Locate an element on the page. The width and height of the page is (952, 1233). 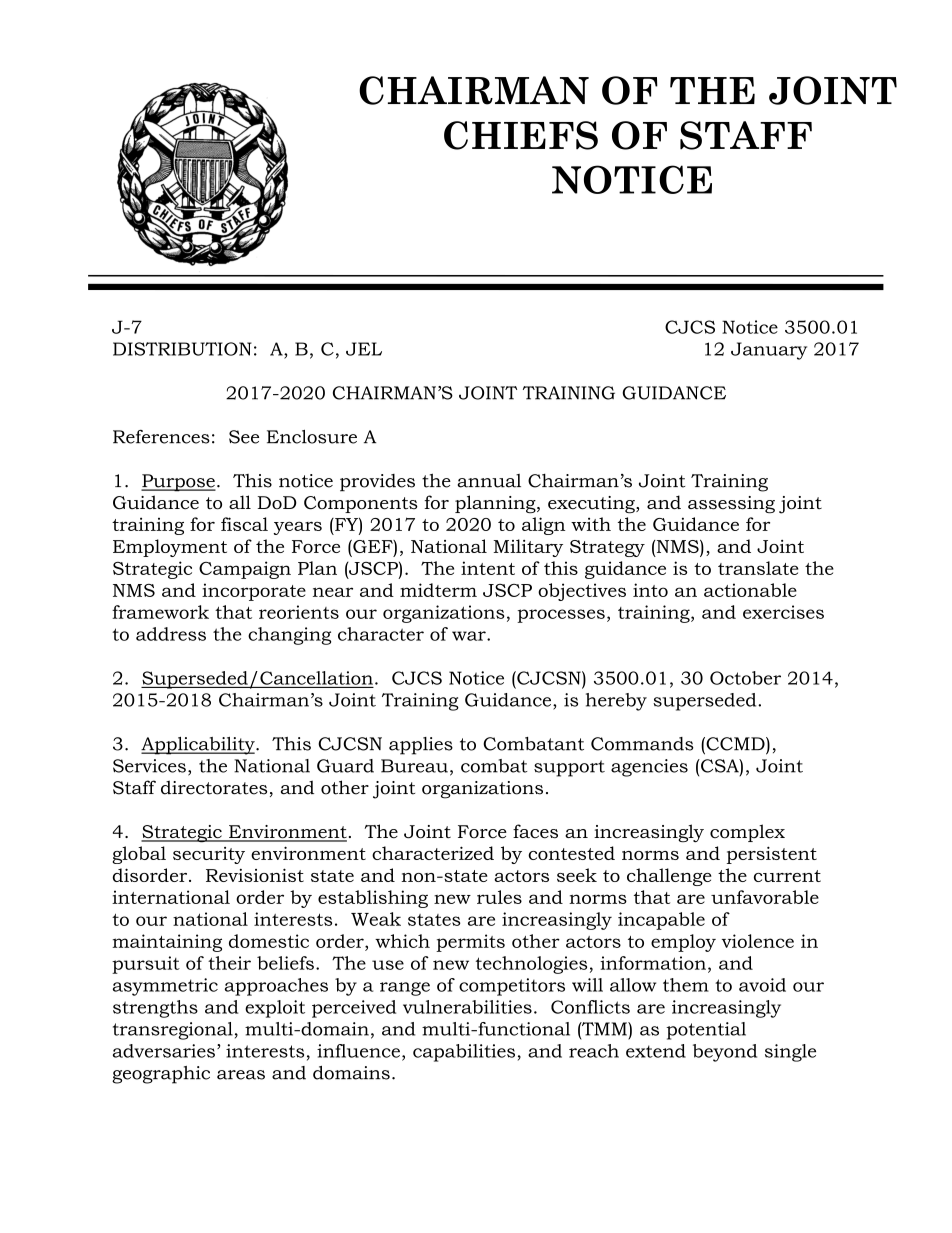
DISTRIBUTION is located at coordinates (182, 349).
